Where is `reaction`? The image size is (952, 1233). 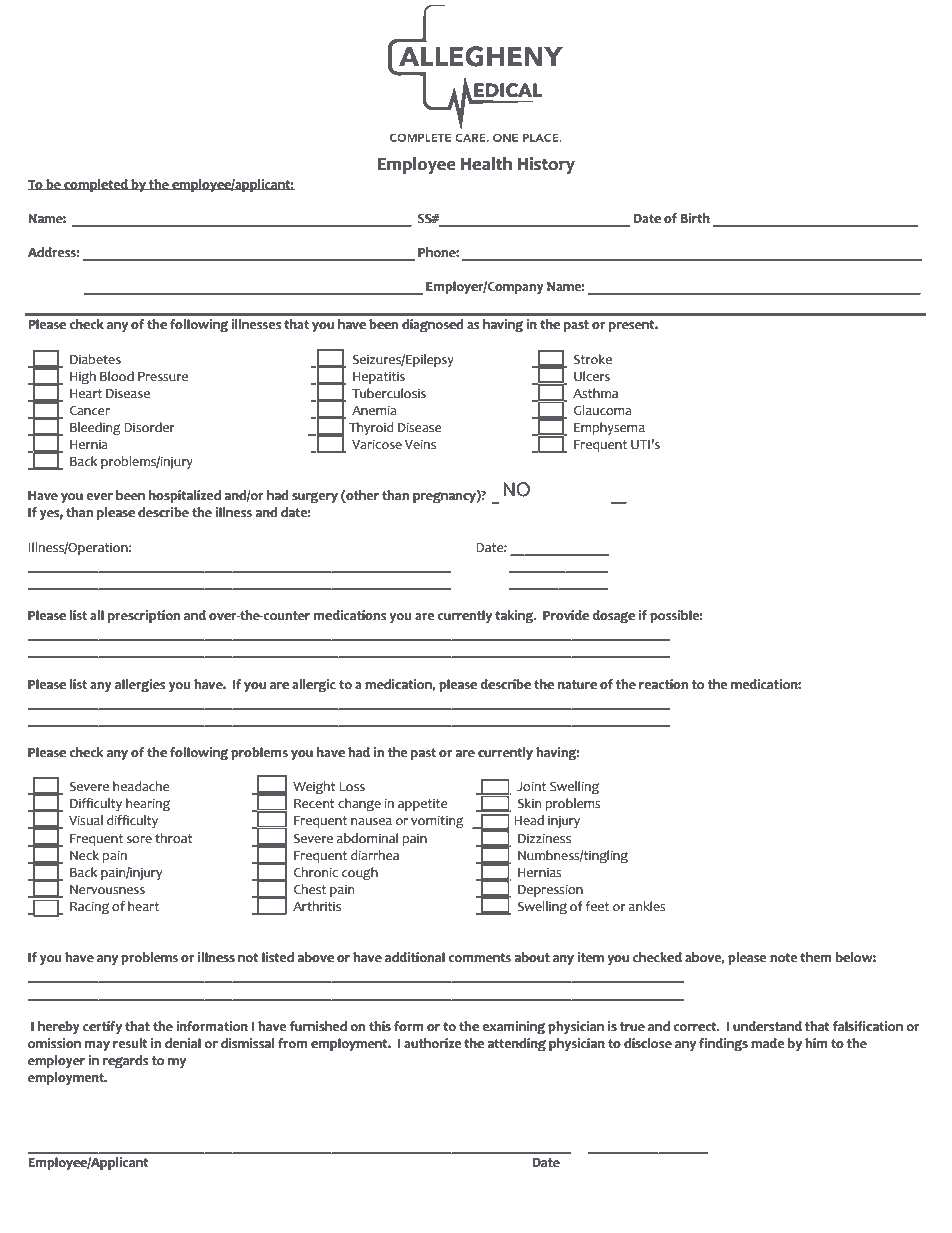
reaction is located at coordinates (663, 684).
